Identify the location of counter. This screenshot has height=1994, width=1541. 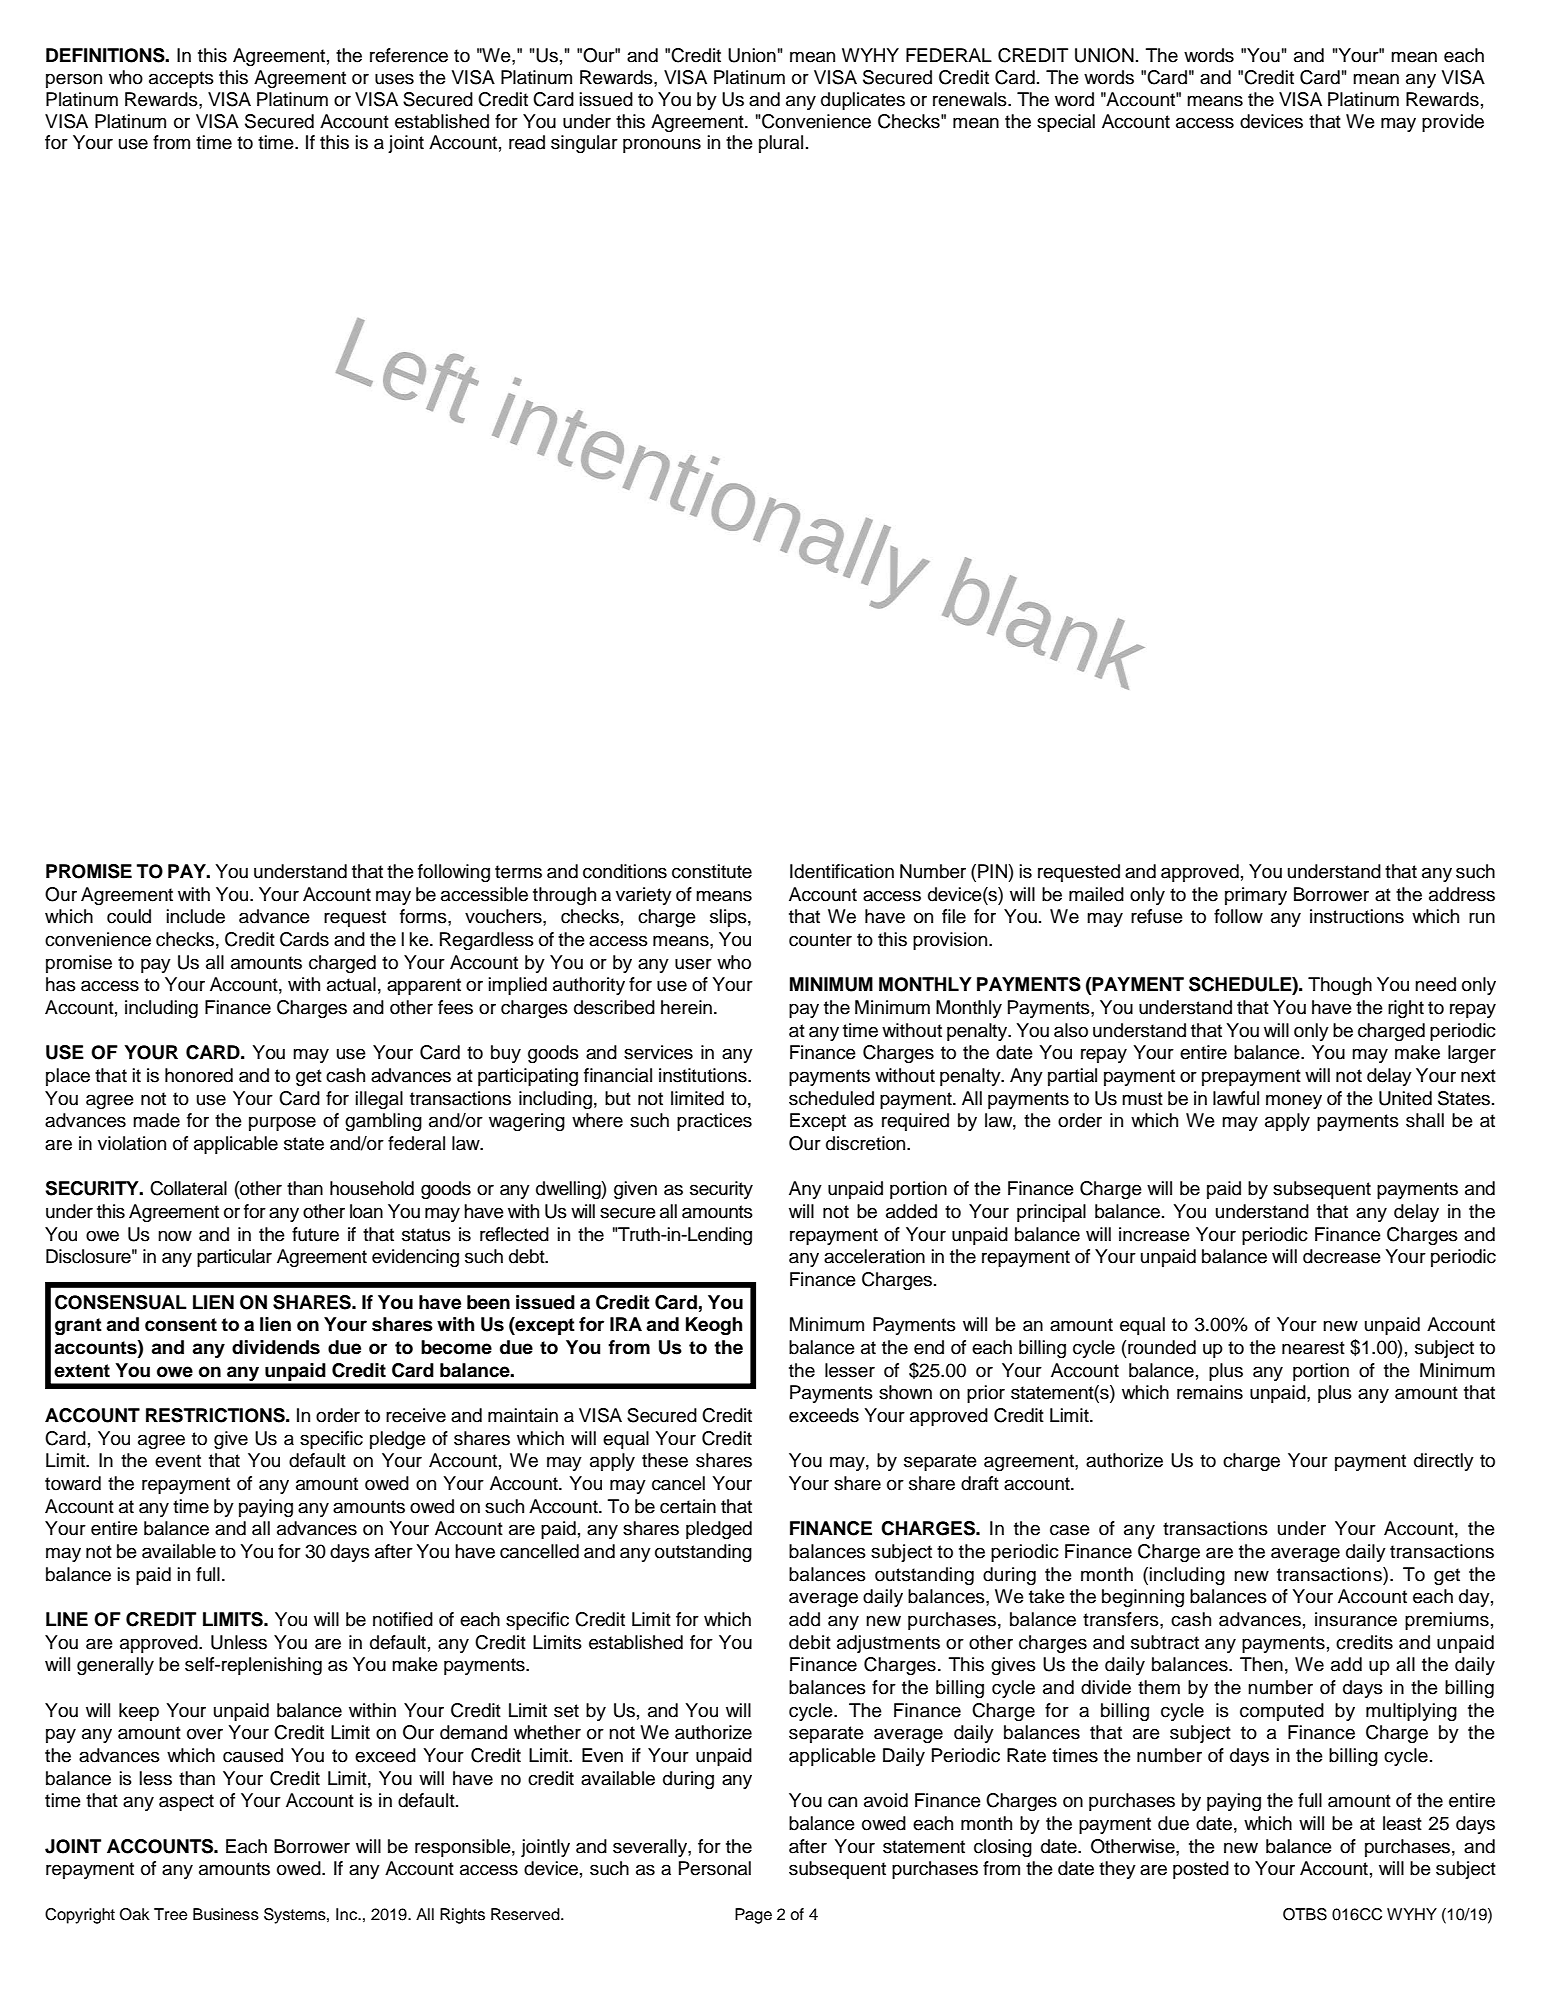
(820, 940).
